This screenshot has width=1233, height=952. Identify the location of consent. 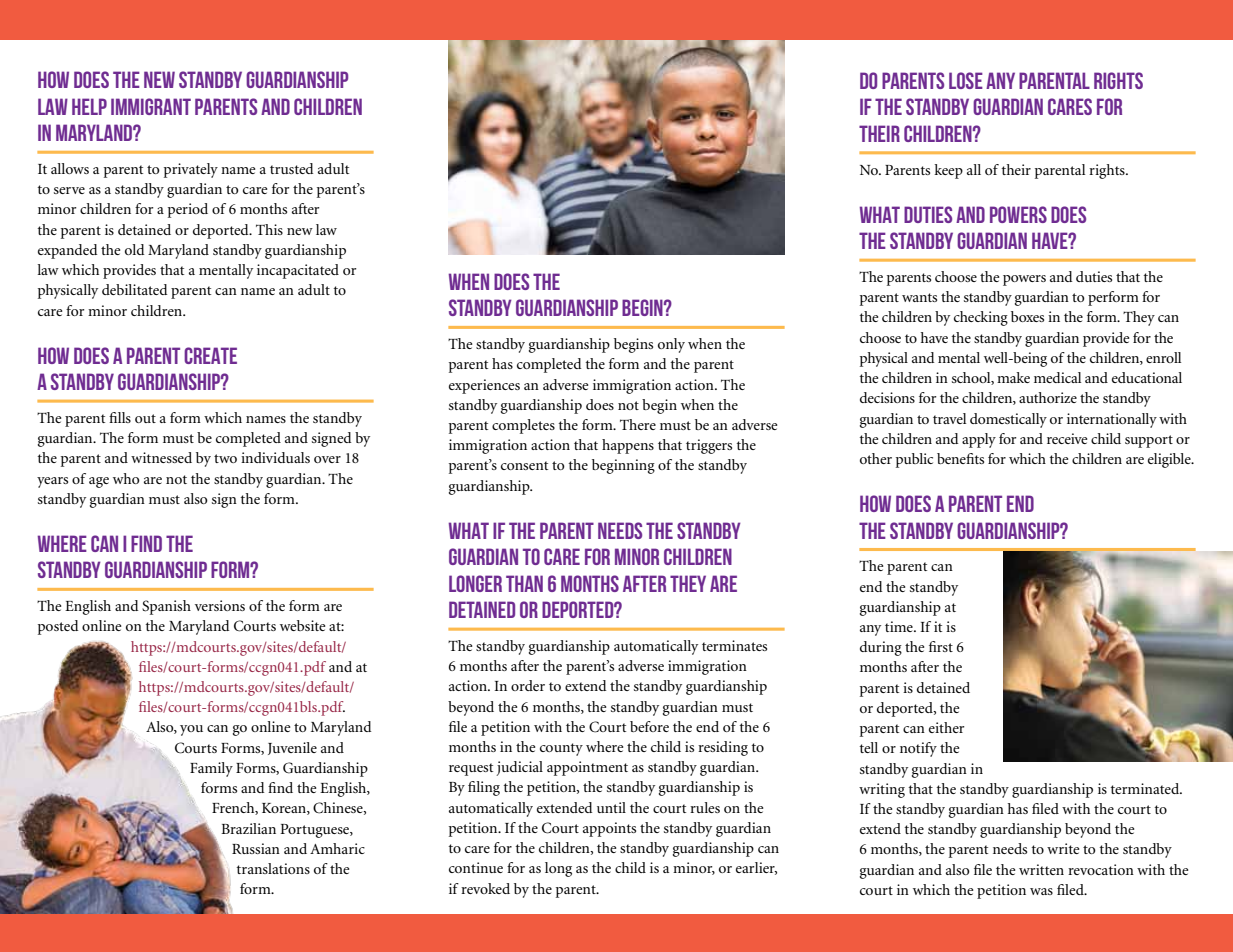
(524, 465).
